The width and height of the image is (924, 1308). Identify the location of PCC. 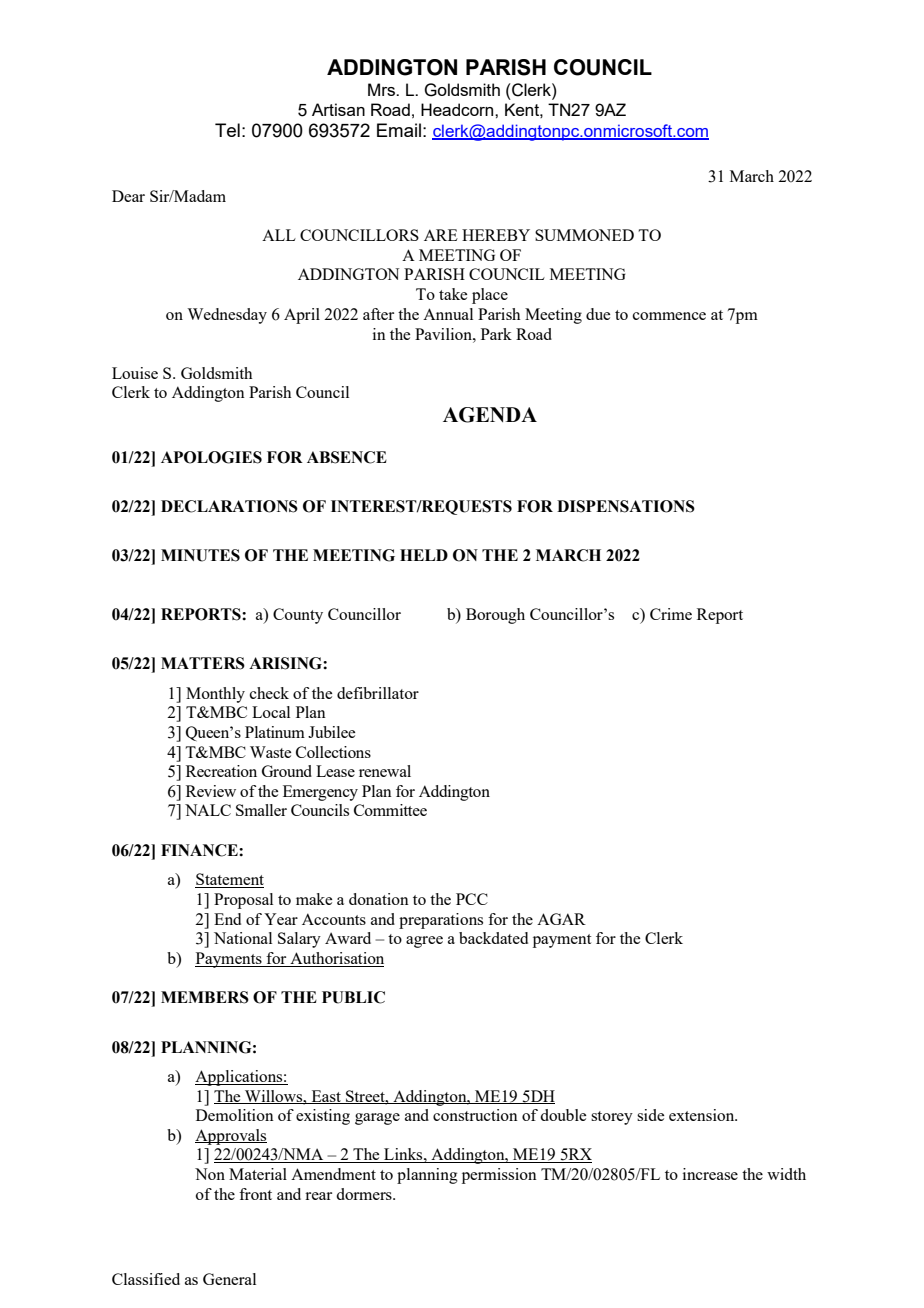
(472, 899).
